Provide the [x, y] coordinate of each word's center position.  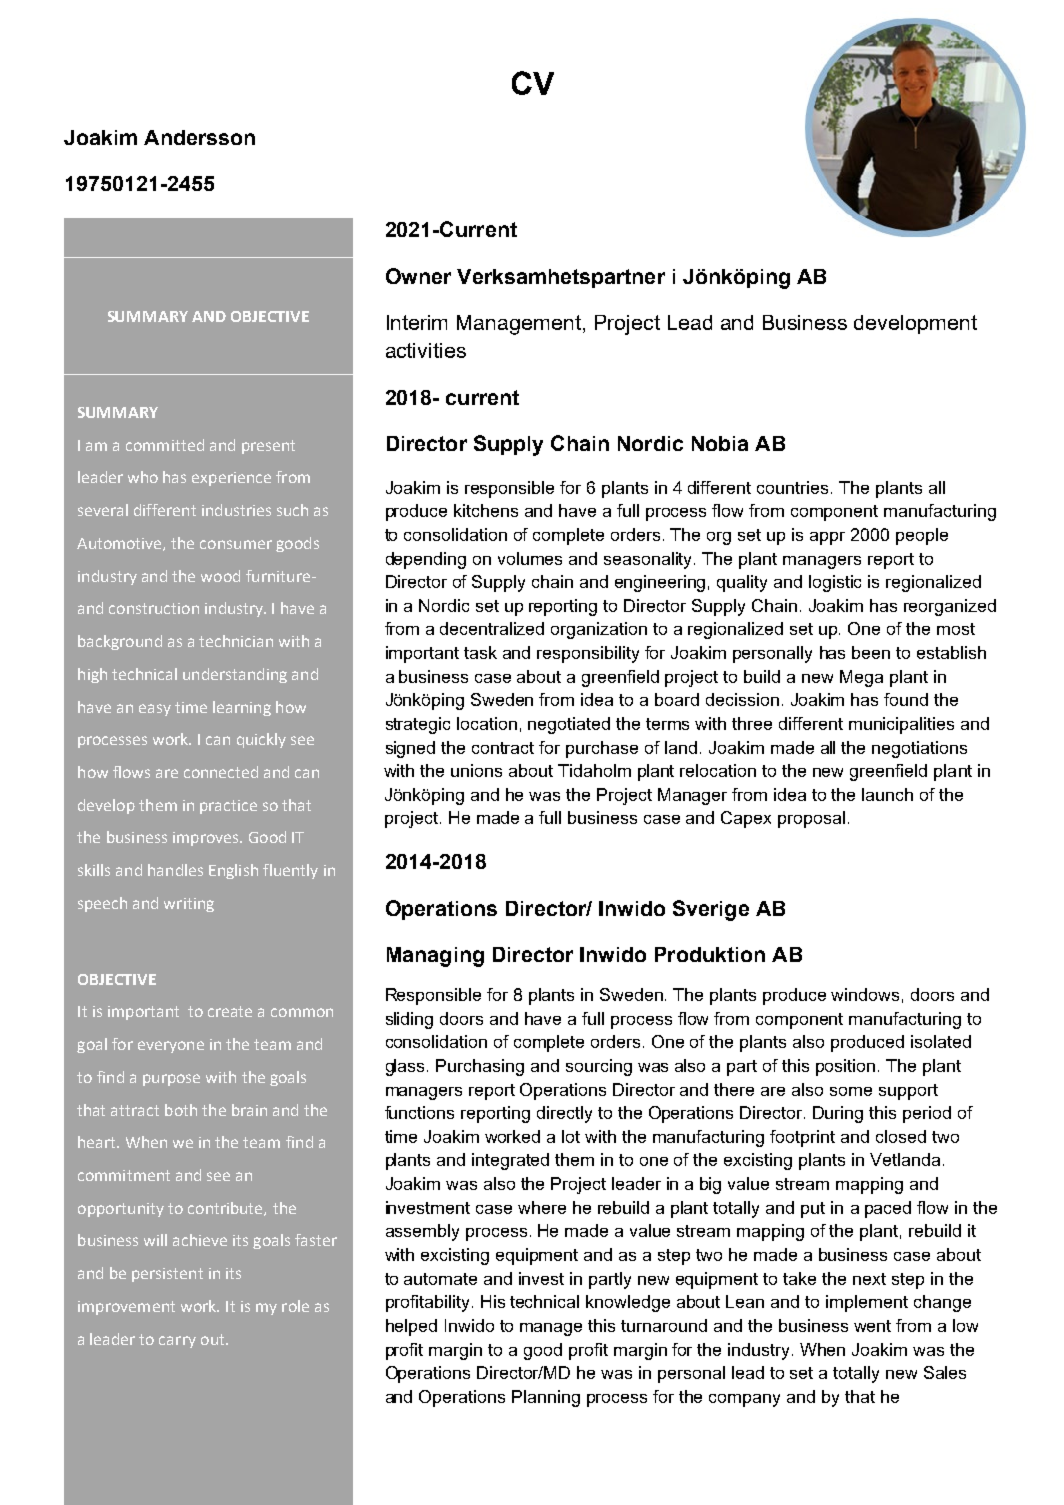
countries [792, 487]
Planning [546, 1398]
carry [177, 1342]
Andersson [199, 137]
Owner [418, 276]
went [872, 1326]
